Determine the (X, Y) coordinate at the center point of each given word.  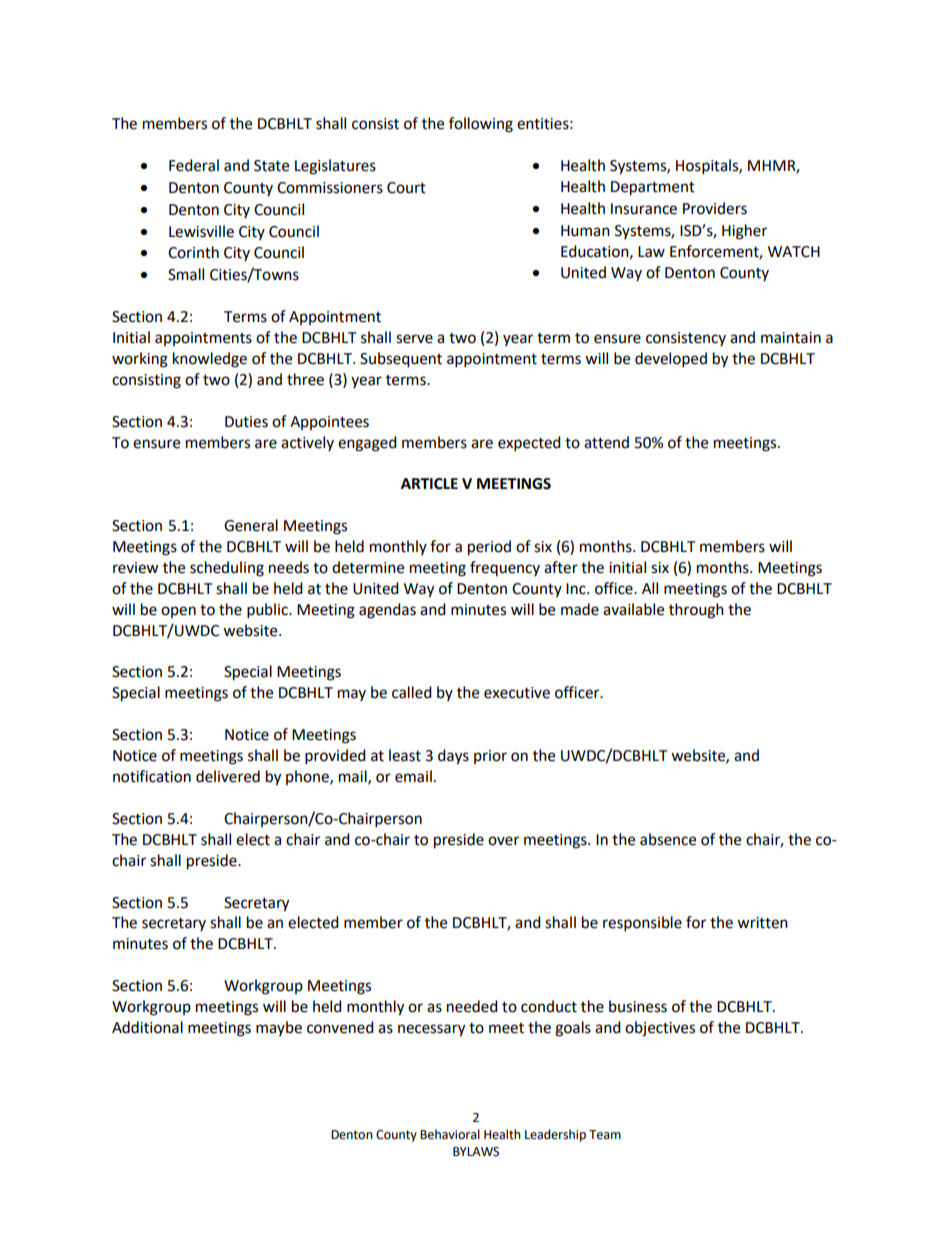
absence (668, 839)
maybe (279, 1028)
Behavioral (450, 1134)
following (481, 125)
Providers (715, 208)
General (251, 525)
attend (606, 442)
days (453, 757)
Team (605, 1135)
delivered (228, 776)
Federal (194, 165)
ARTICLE (429, 484)
